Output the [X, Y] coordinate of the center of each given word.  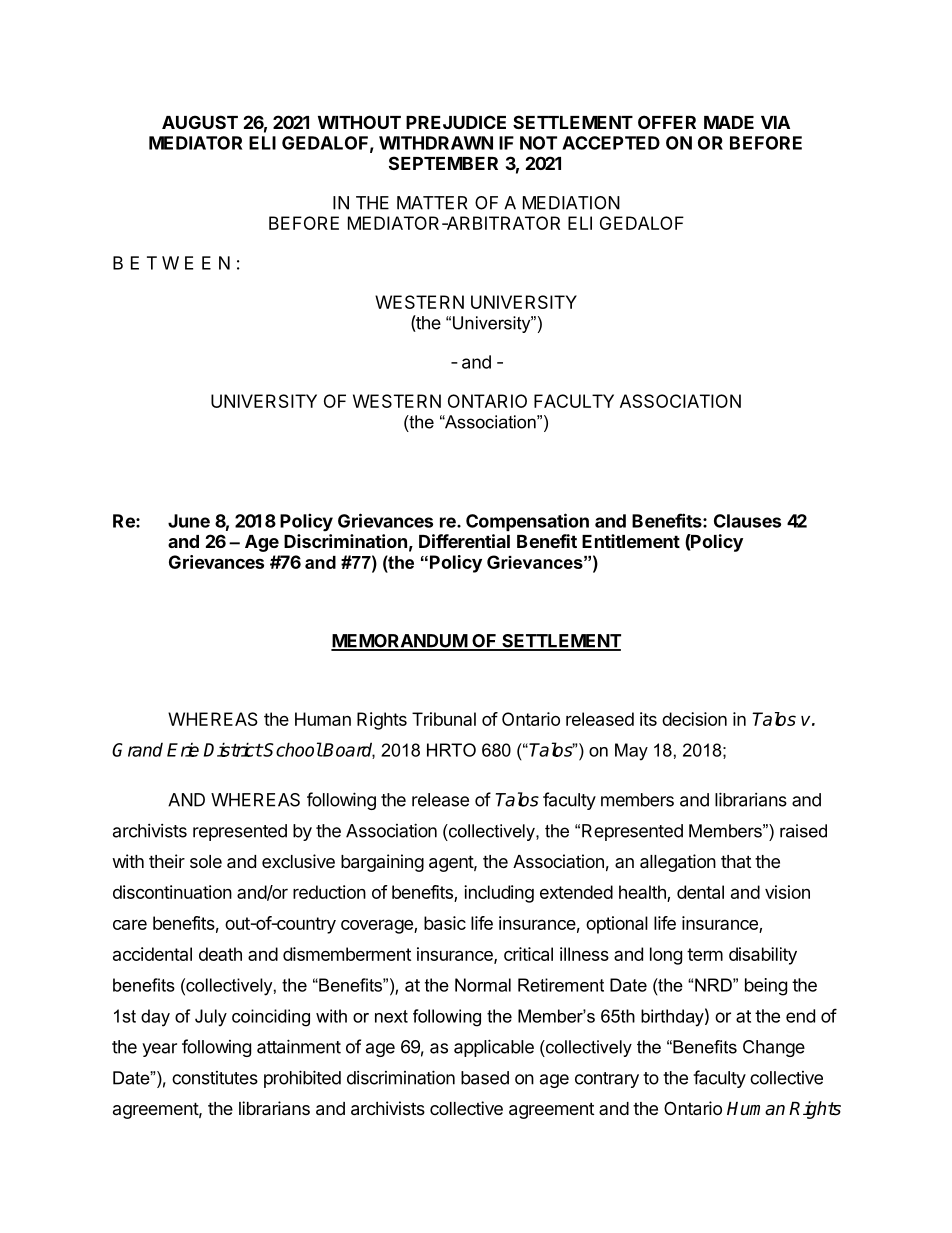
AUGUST [200, 122]
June [189, 521]
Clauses [747, 521]
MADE [729, 122]
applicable [494, 1048]
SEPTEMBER [443, 163]
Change [774, 1048]
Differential [464, 541]
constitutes [215, 1078]
